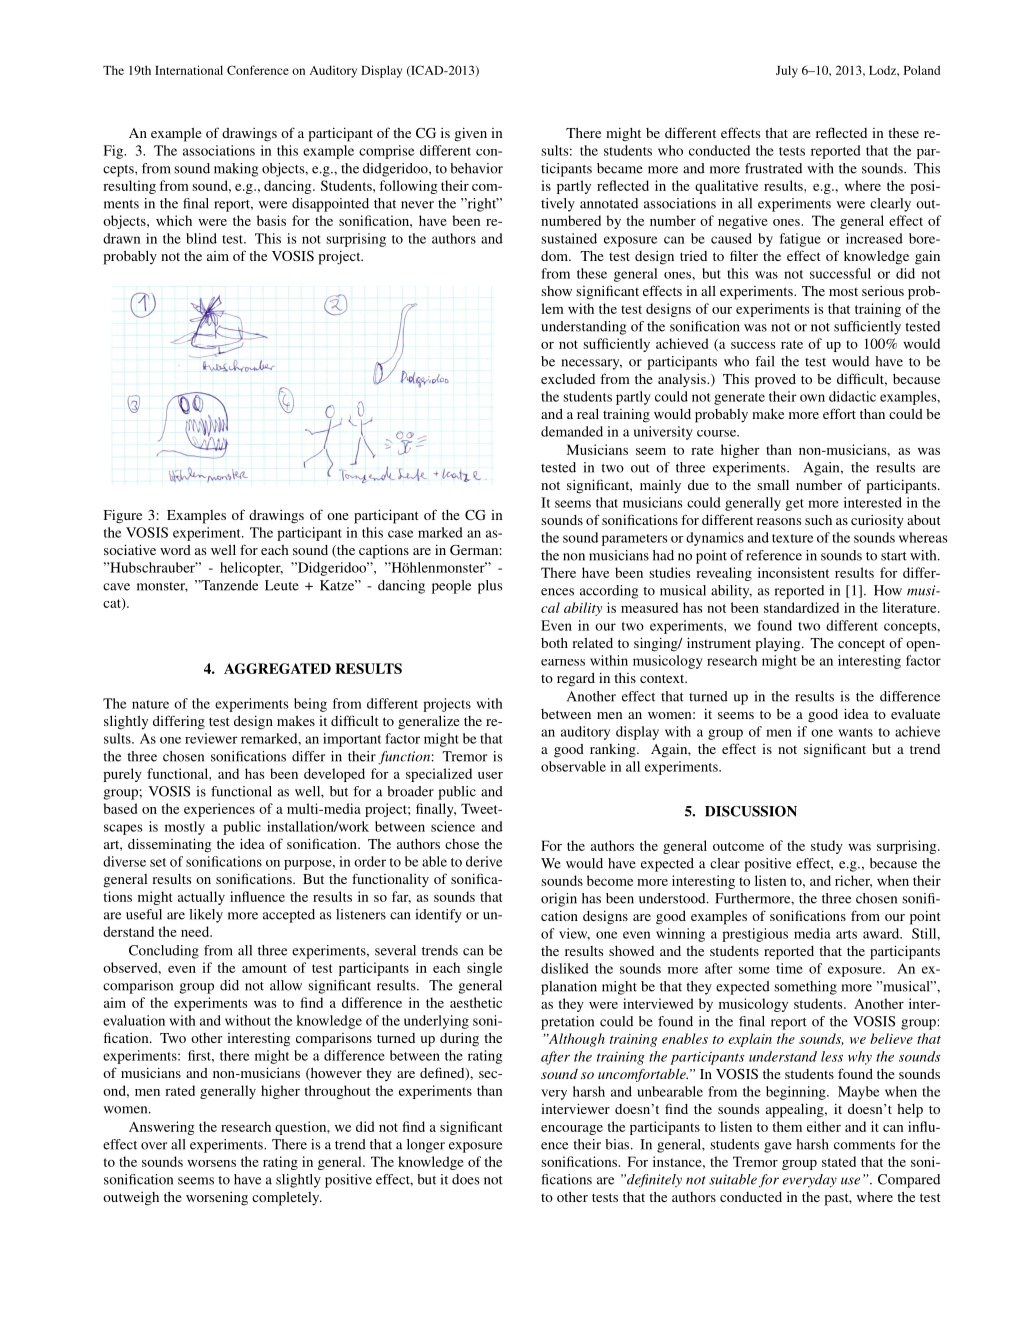 The image size is (1033, 1336). I want to click on given, so click(471, 134).
